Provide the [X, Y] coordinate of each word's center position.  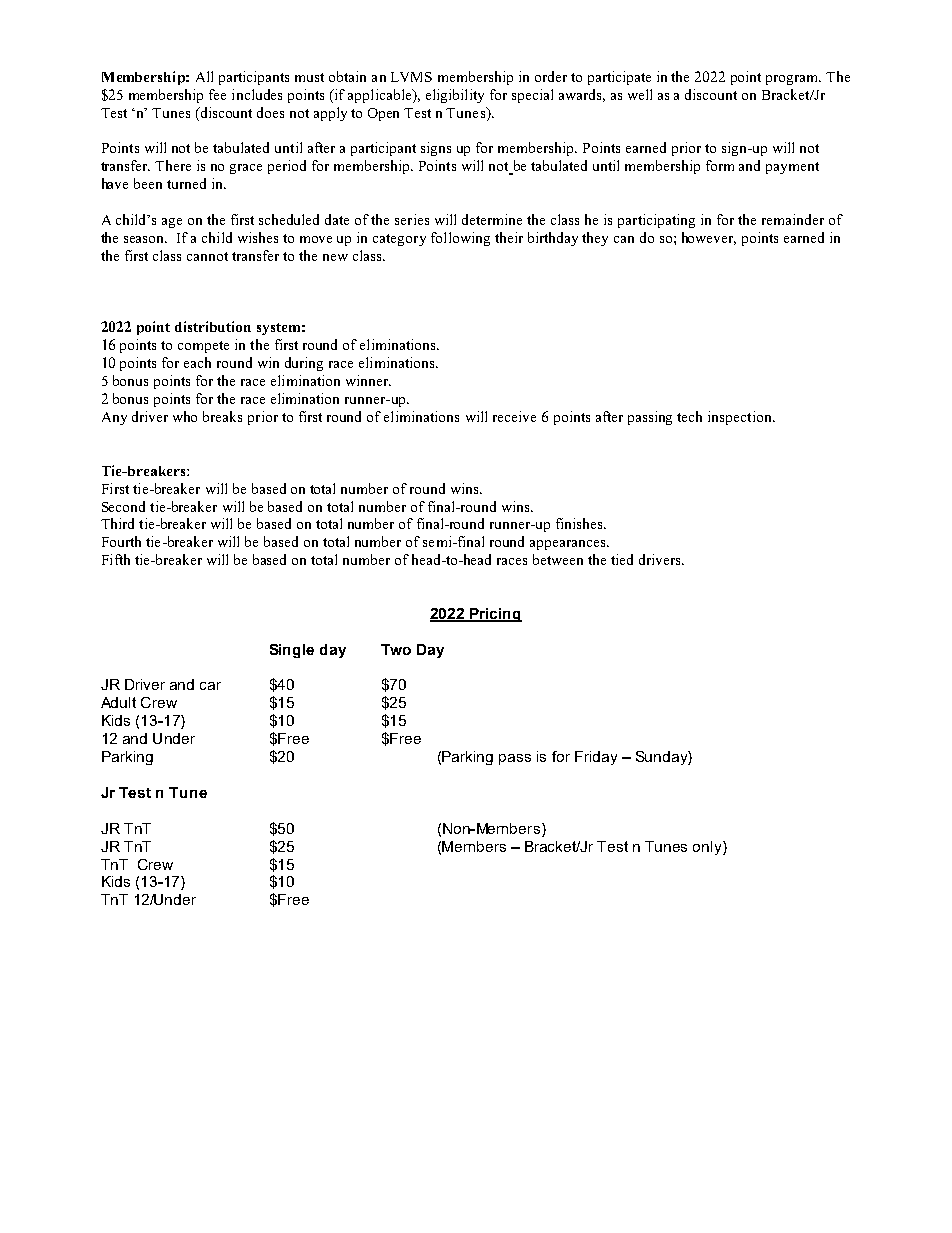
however [709, 238]
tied [622, 559]
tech [689, 416]
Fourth [121, 541]
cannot [207, 256]
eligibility [455, 96]
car [210, 686]
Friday [596, 758]
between [558, 559]
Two [396, 649]
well [640, 94]
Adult [118, 702]
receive [514, 416]
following [460, 239]
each [197, 362]
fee [217, 94]
